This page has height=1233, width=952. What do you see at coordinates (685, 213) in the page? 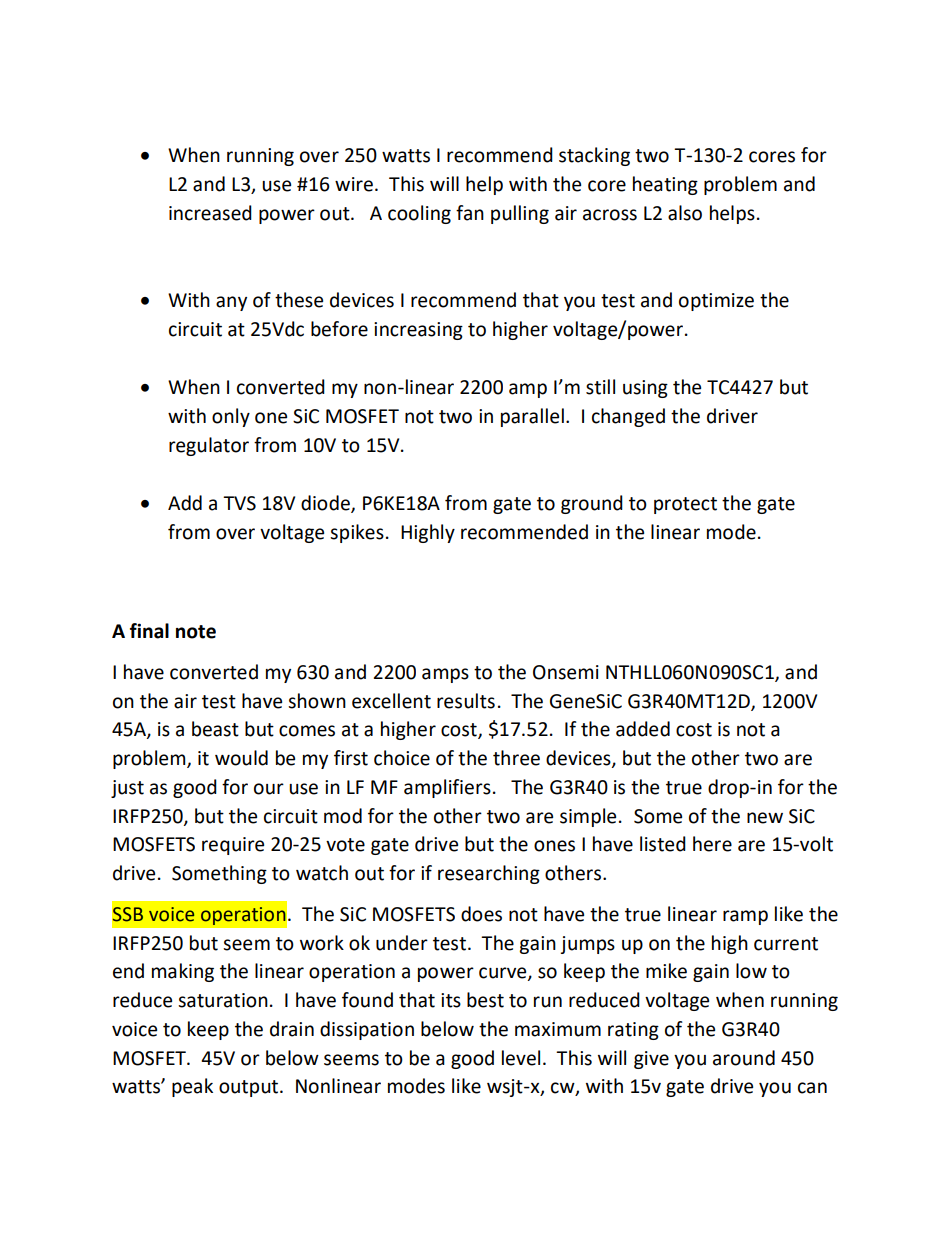
I see `also` at bounding box center [685, 213].
